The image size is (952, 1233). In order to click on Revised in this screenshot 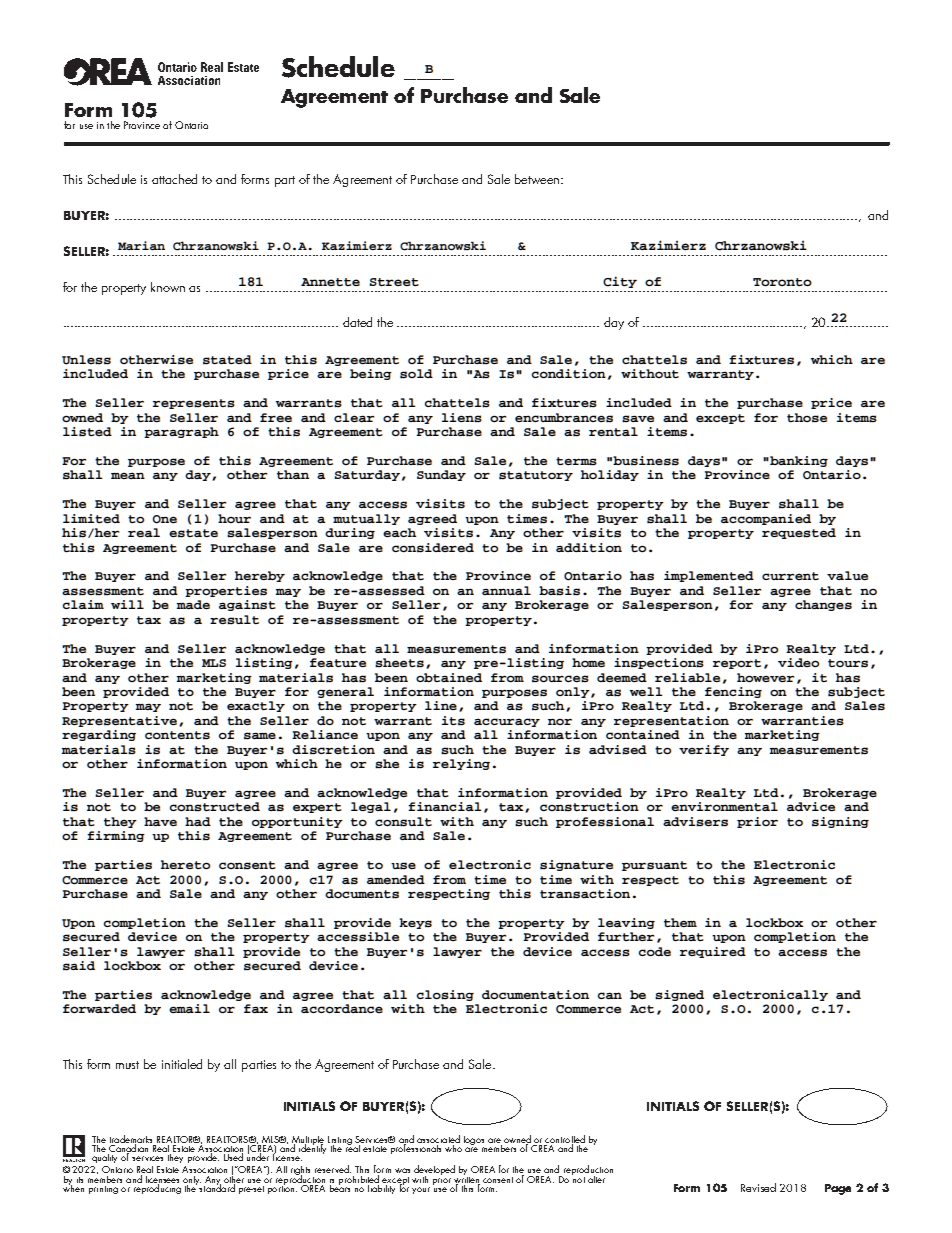, I will do `click(758, 1187)`.
